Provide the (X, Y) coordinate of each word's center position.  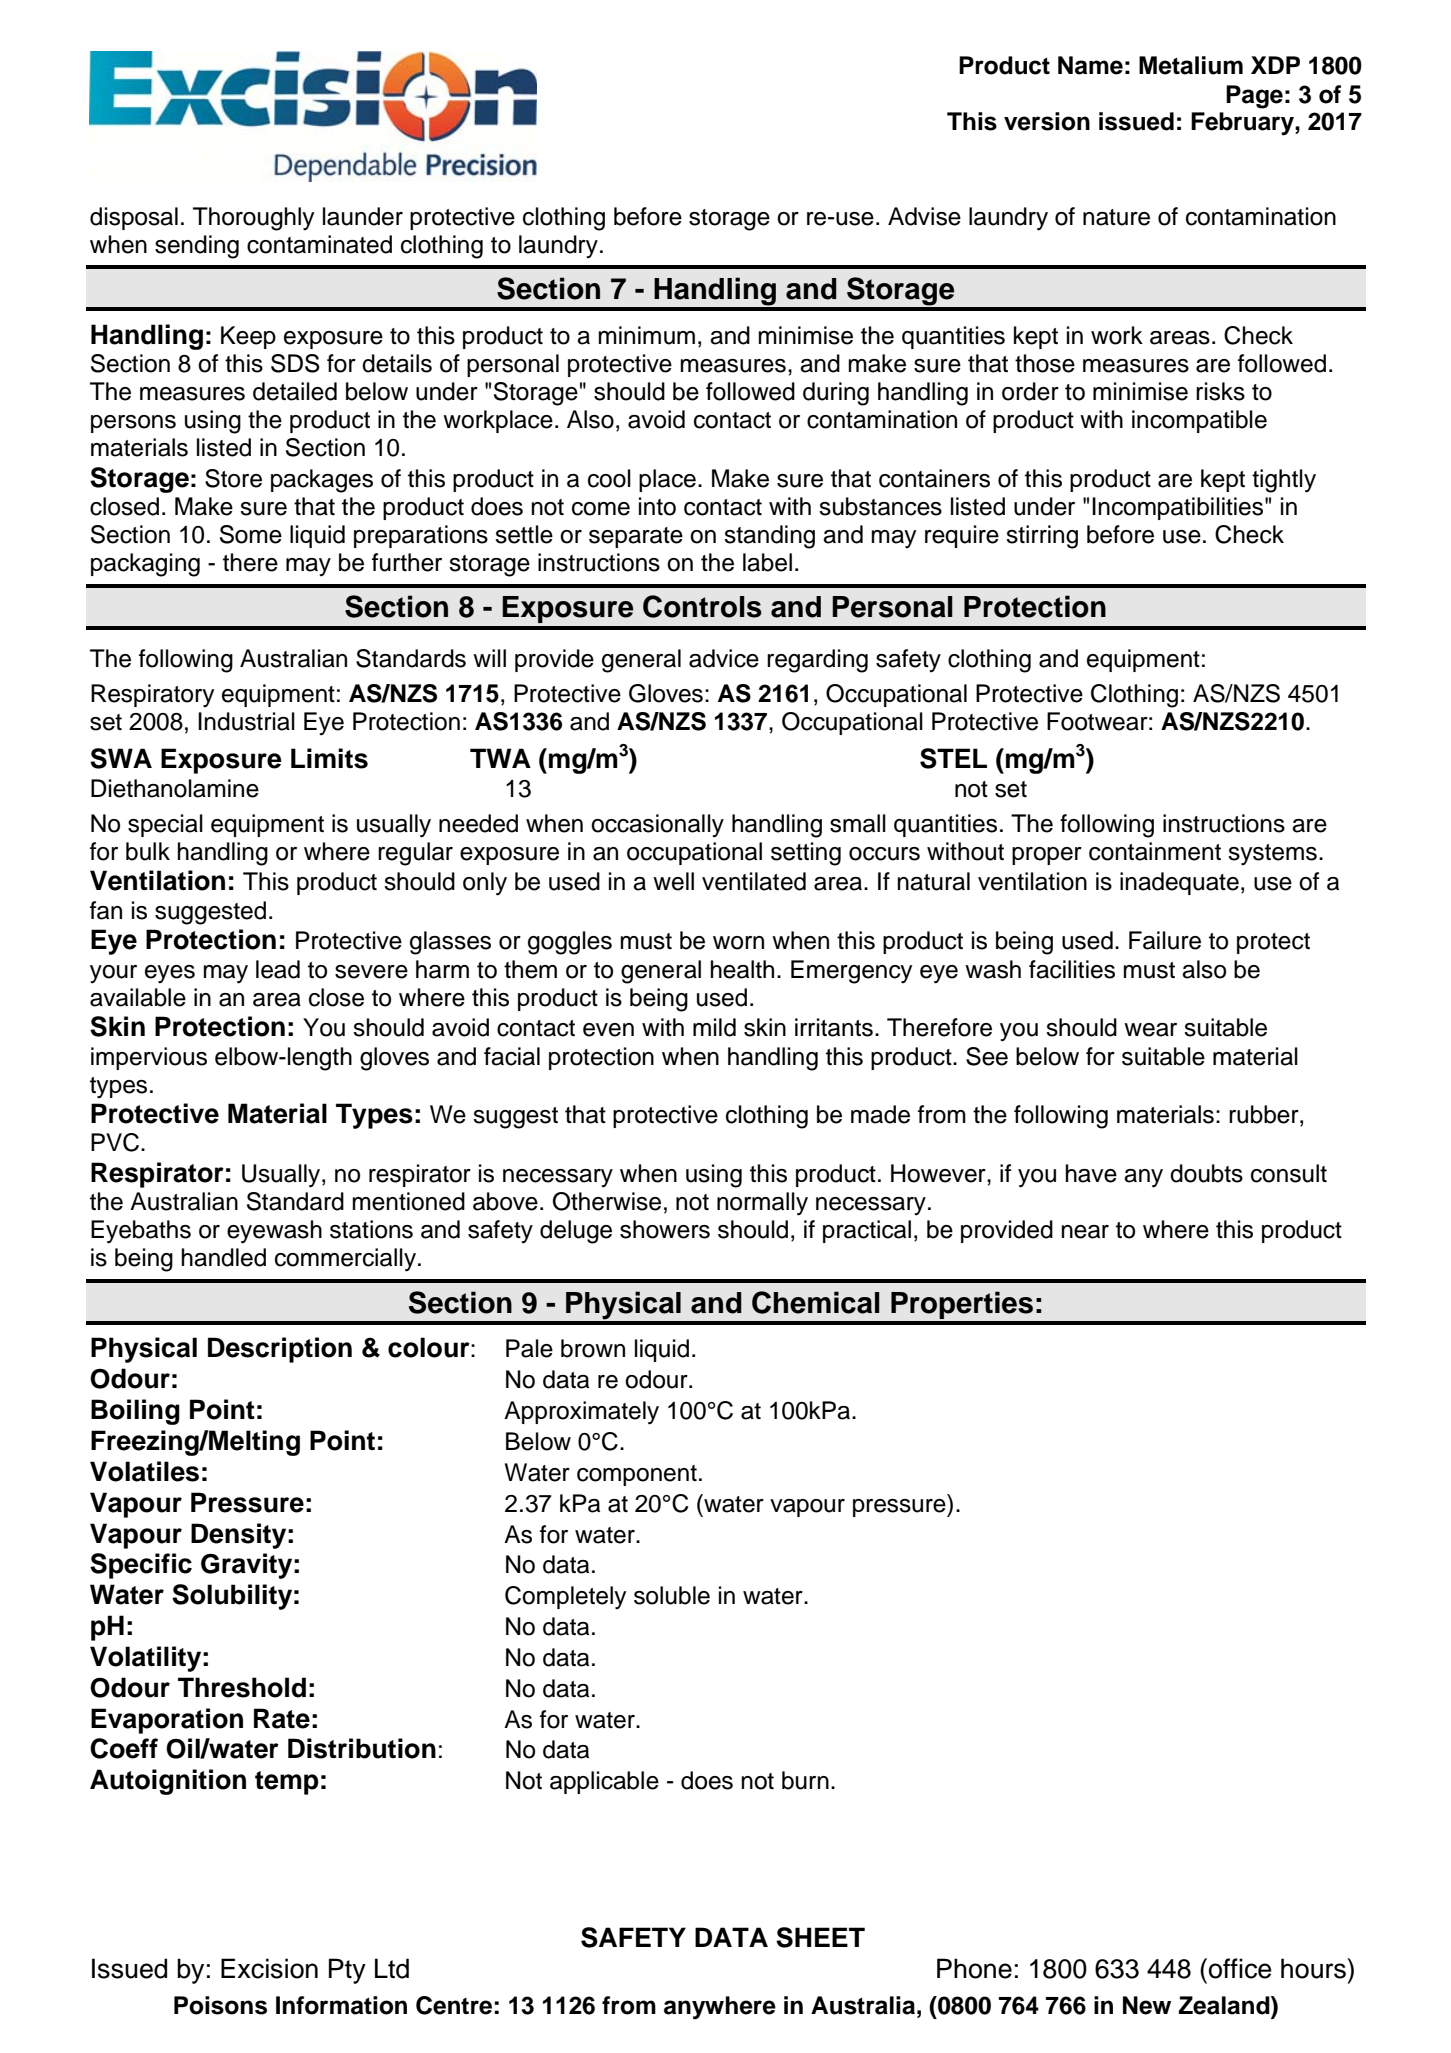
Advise (924, 216)
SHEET (820, 1937)
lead (278, 969)
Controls (702, 606)
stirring (1042, 537)
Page (1254, 97)
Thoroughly (253, 219)
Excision (269, 1968)
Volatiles (144, 1471)
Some (251, 534)
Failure (1165, 940)
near (1085, 1232)
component (637, 1475)
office (1240, 1968)
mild (714, 1027)
